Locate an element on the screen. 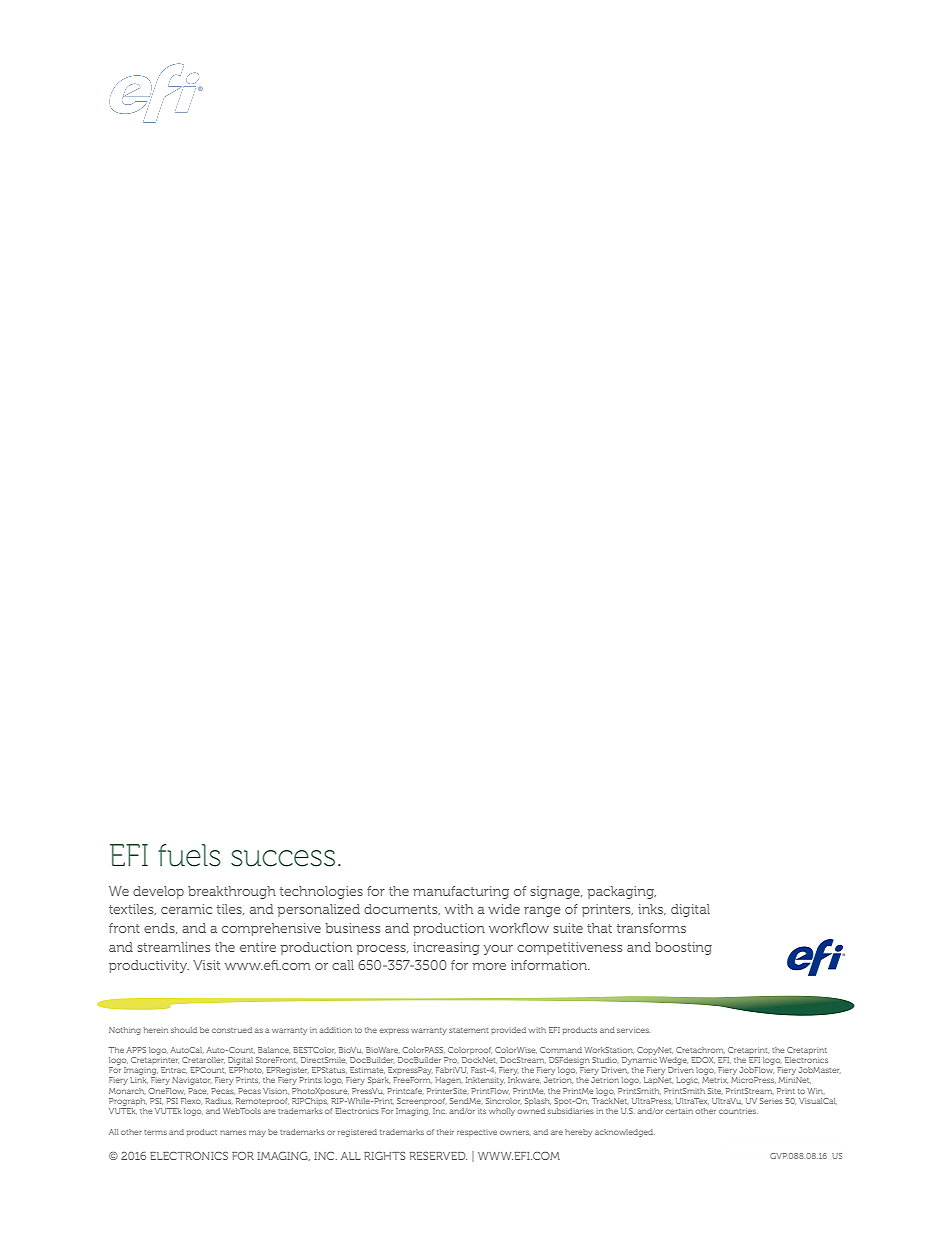 The height and width of the screenshot is (1233, 952). names is located at coordinates (233, 1132).
